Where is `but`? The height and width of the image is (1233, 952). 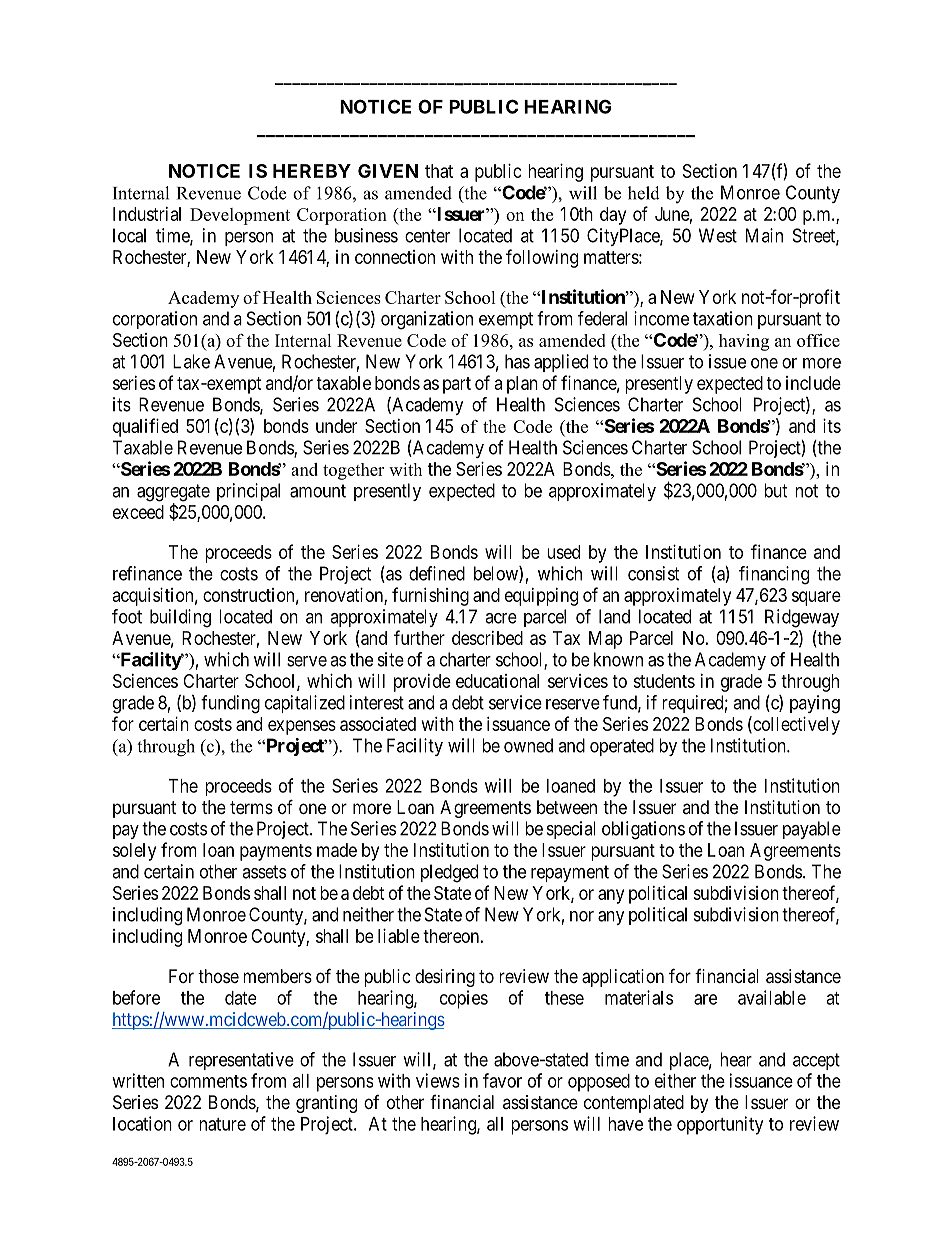 but is located at coordinates (776, 490).
